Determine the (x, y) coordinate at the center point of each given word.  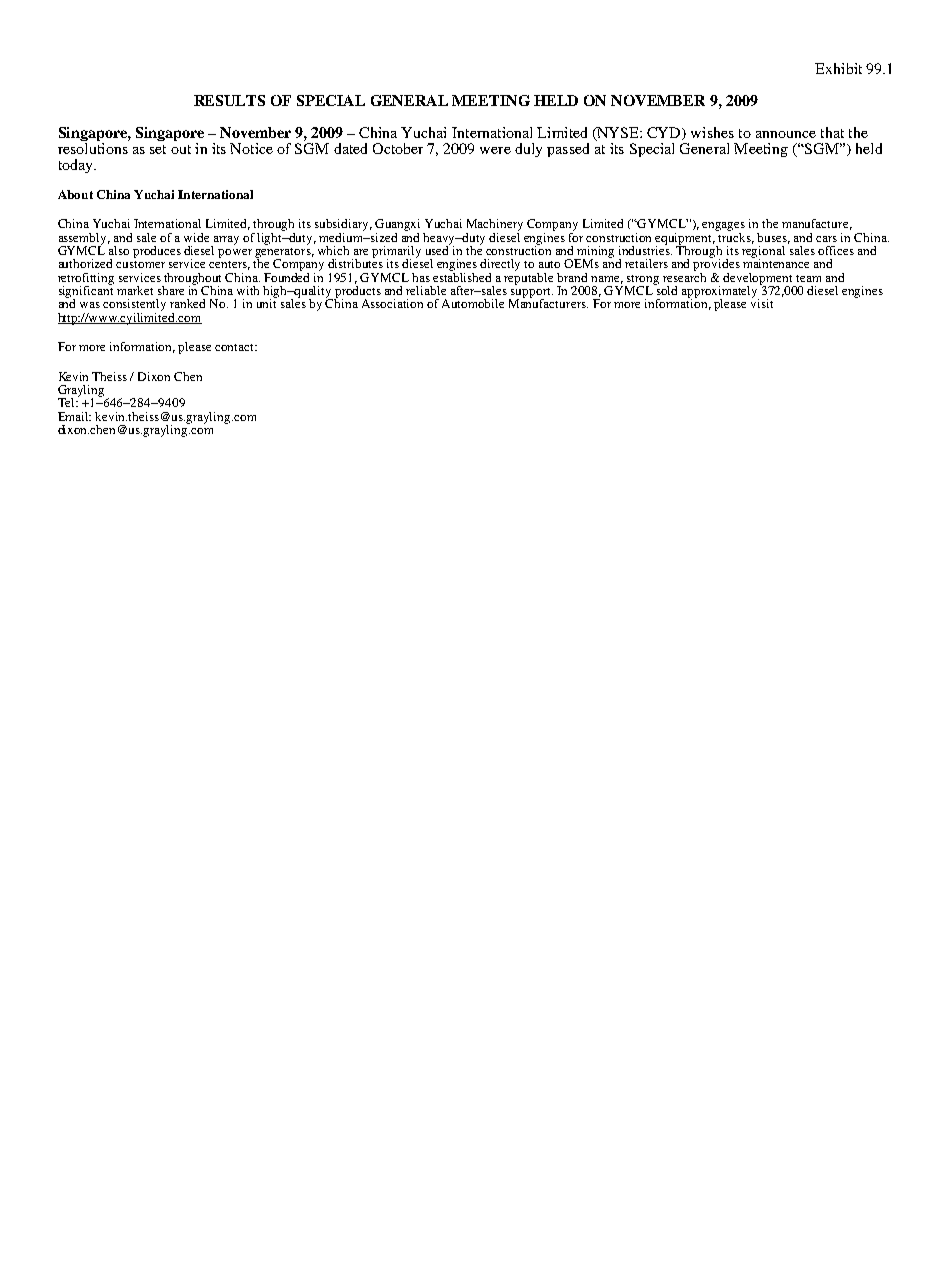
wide (196, 237)
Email (74, 416)
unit (267, 302)
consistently (134, 306)
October (398, 148)
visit (762, 302)
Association (392, 303)
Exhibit (838, 68)
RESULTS (229, 100)
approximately (721, 292)
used (438, 249)
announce (786, 134)
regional (763, 253)
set (158, 149)
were (495, 150)
